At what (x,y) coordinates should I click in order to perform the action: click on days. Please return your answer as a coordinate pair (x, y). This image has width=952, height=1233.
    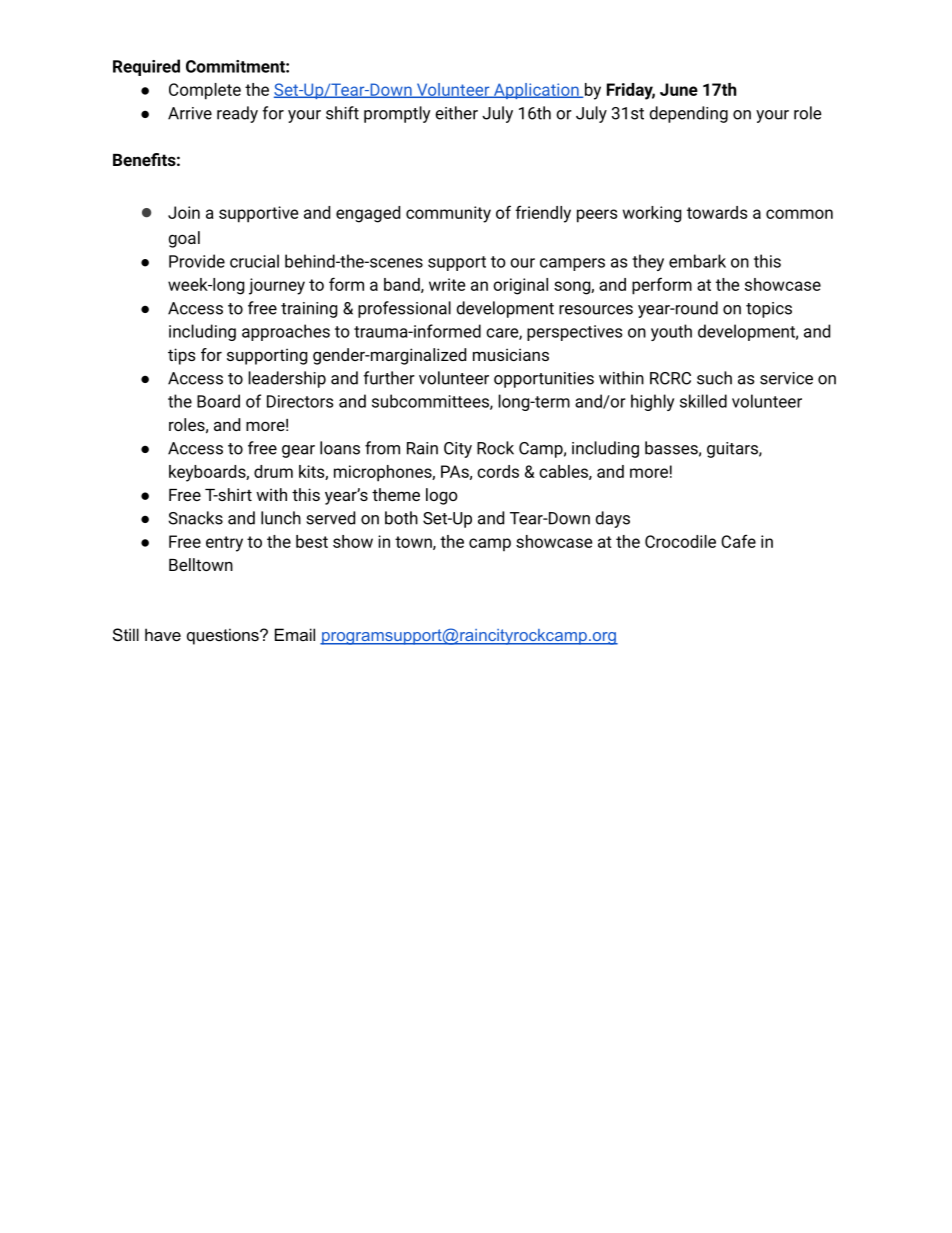
    Looking at the image, I should click on (613, 519).
